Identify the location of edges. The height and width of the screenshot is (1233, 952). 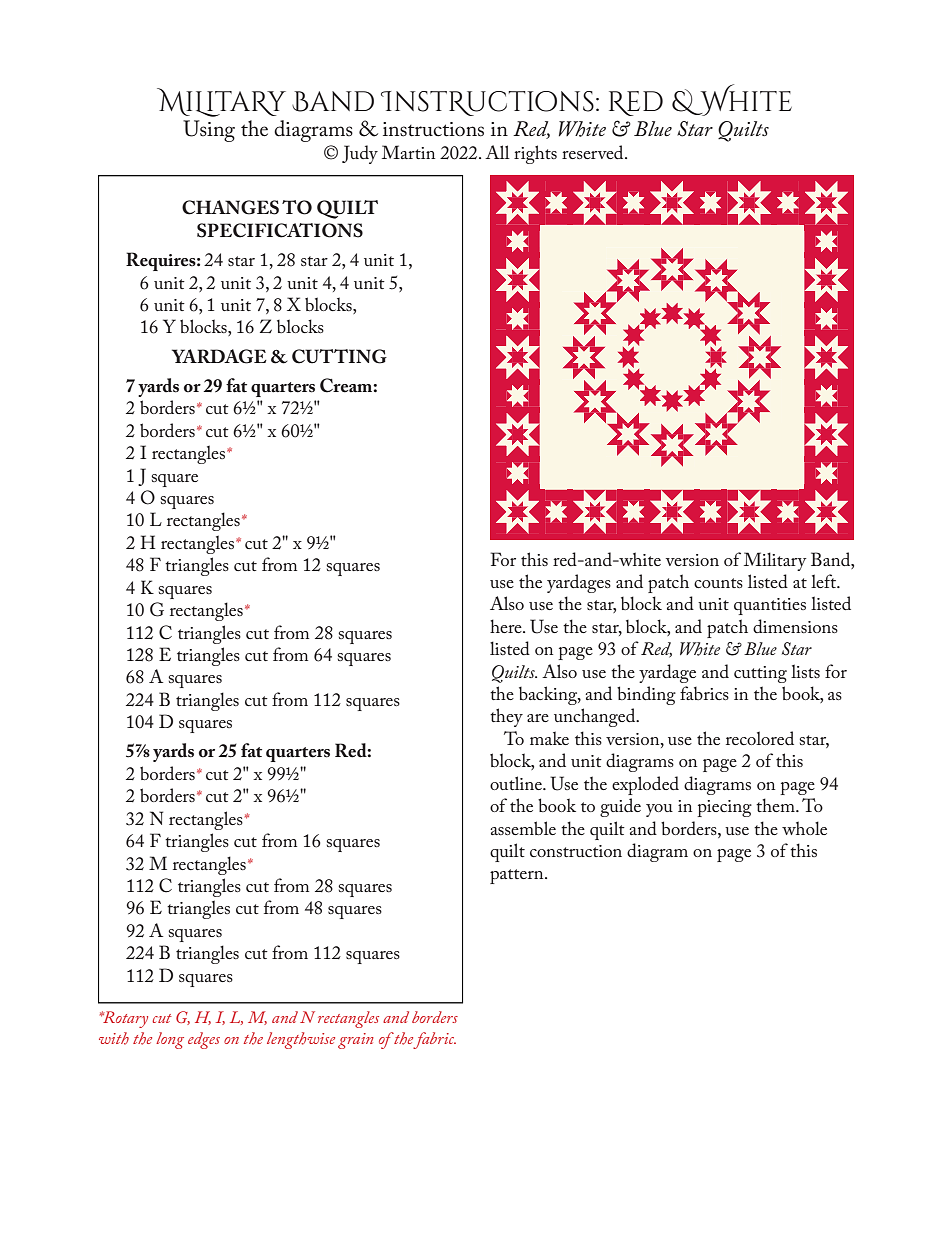
(204, 1040).
